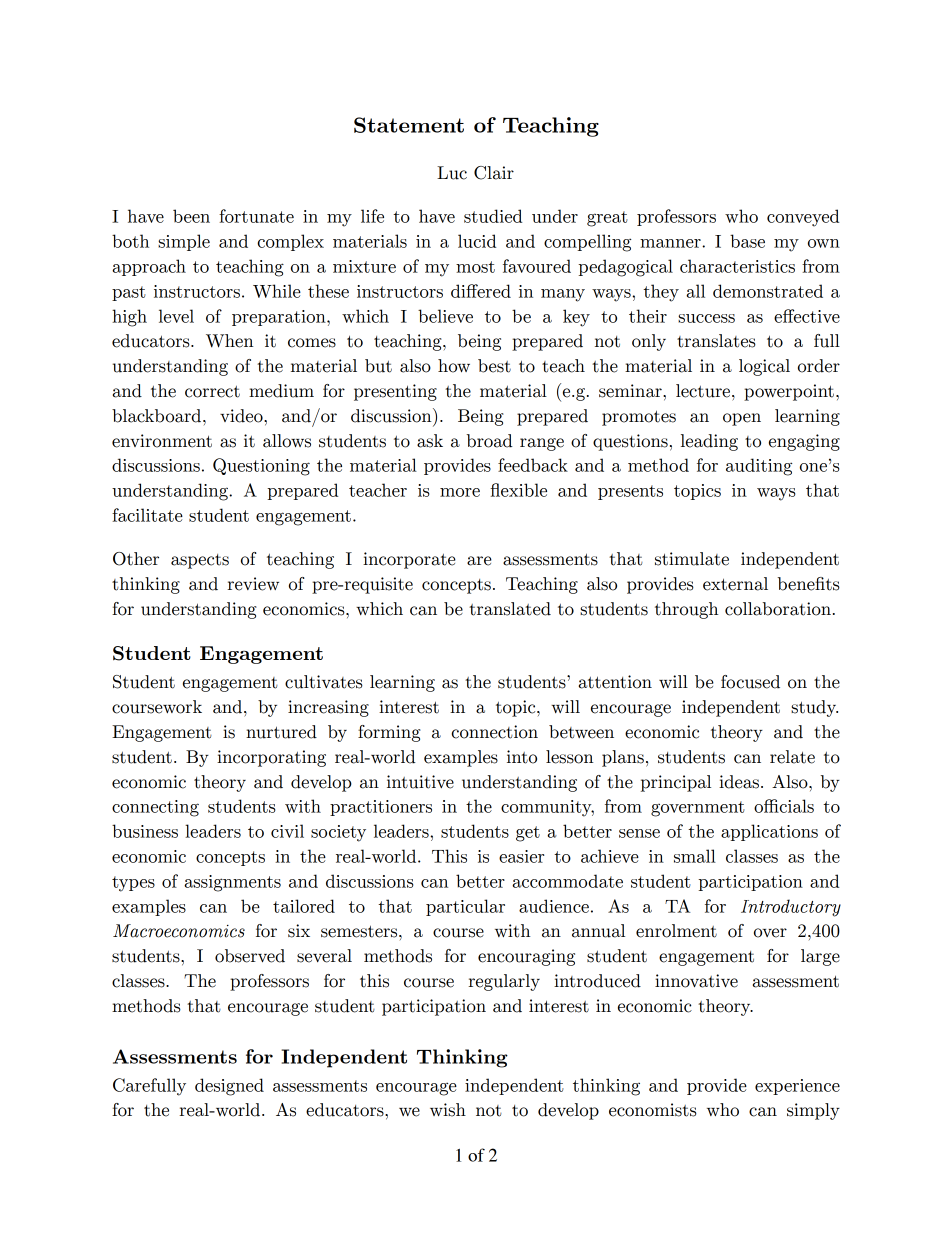  What do you see at coordinates (739, 782) in the screenshot?
I see `ideas` at bounding box center [739, 782].
